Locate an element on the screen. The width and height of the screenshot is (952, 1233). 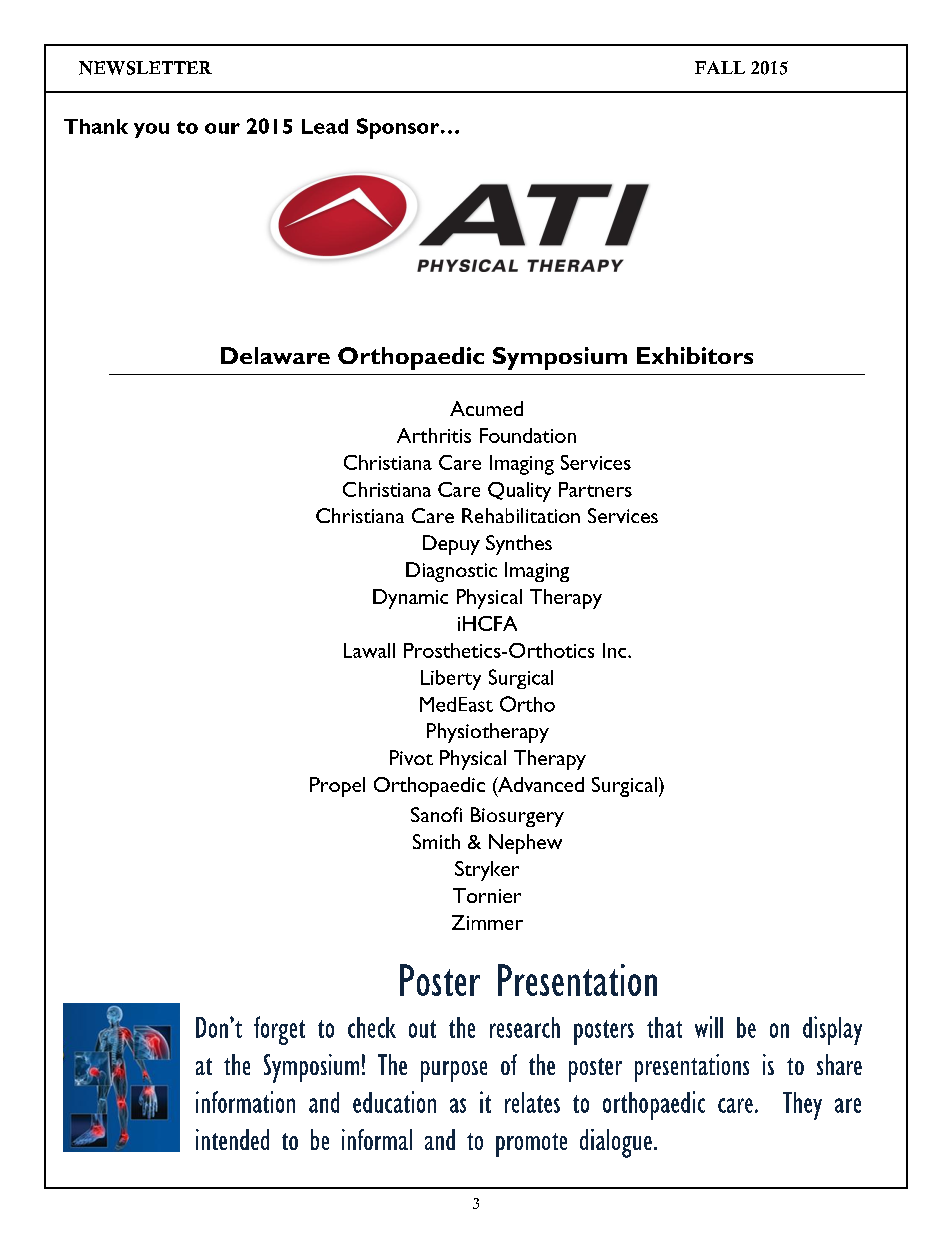
Propel is located at coordinates (337, 787).
